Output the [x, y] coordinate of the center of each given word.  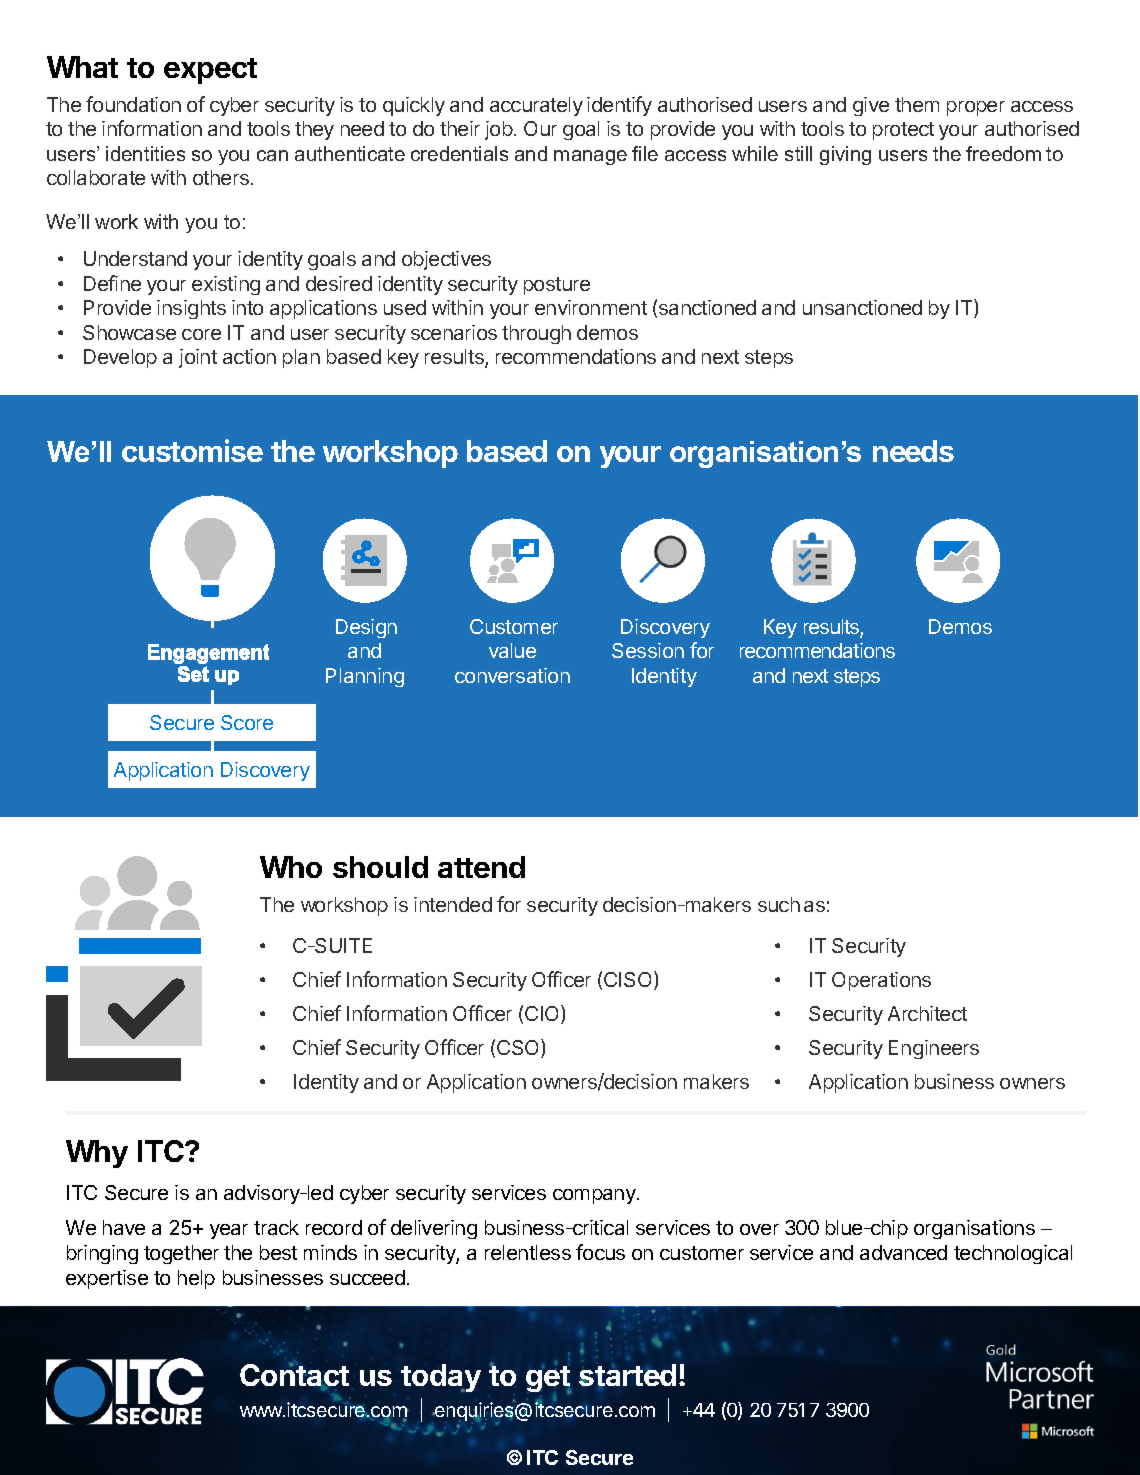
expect [210, 71]
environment [591, 307]
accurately [536, 106]
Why [97, 1154]
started [627, 1375]
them [917, 104]
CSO [519, 1048]
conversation [512, 675]
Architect [927, 1013]
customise [192, 450]
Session [648, 650]
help [196, 1279]
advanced [903, 1252]
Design [366, 628]
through [536, 334]
